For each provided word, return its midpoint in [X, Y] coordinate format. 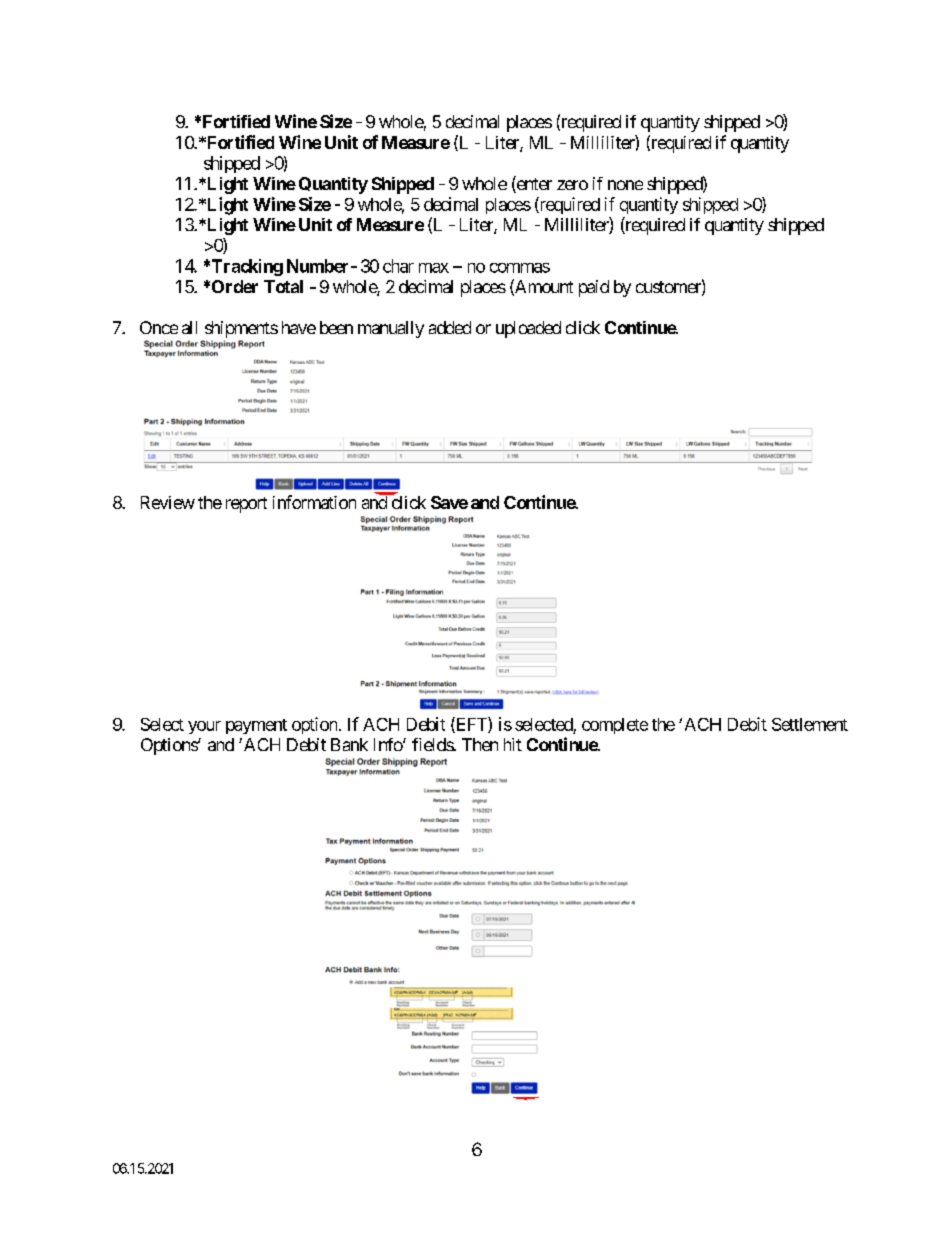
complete [615, 726]
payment [256, 726]
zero [572, 185]
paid [594, 288]
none [625, 185]
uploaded [528, 329]
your [204, 727]
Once [159, 327]
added [450, 327]
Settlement [810, 724]
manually [391, 329]
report [246, 505]
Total [283, 286]
